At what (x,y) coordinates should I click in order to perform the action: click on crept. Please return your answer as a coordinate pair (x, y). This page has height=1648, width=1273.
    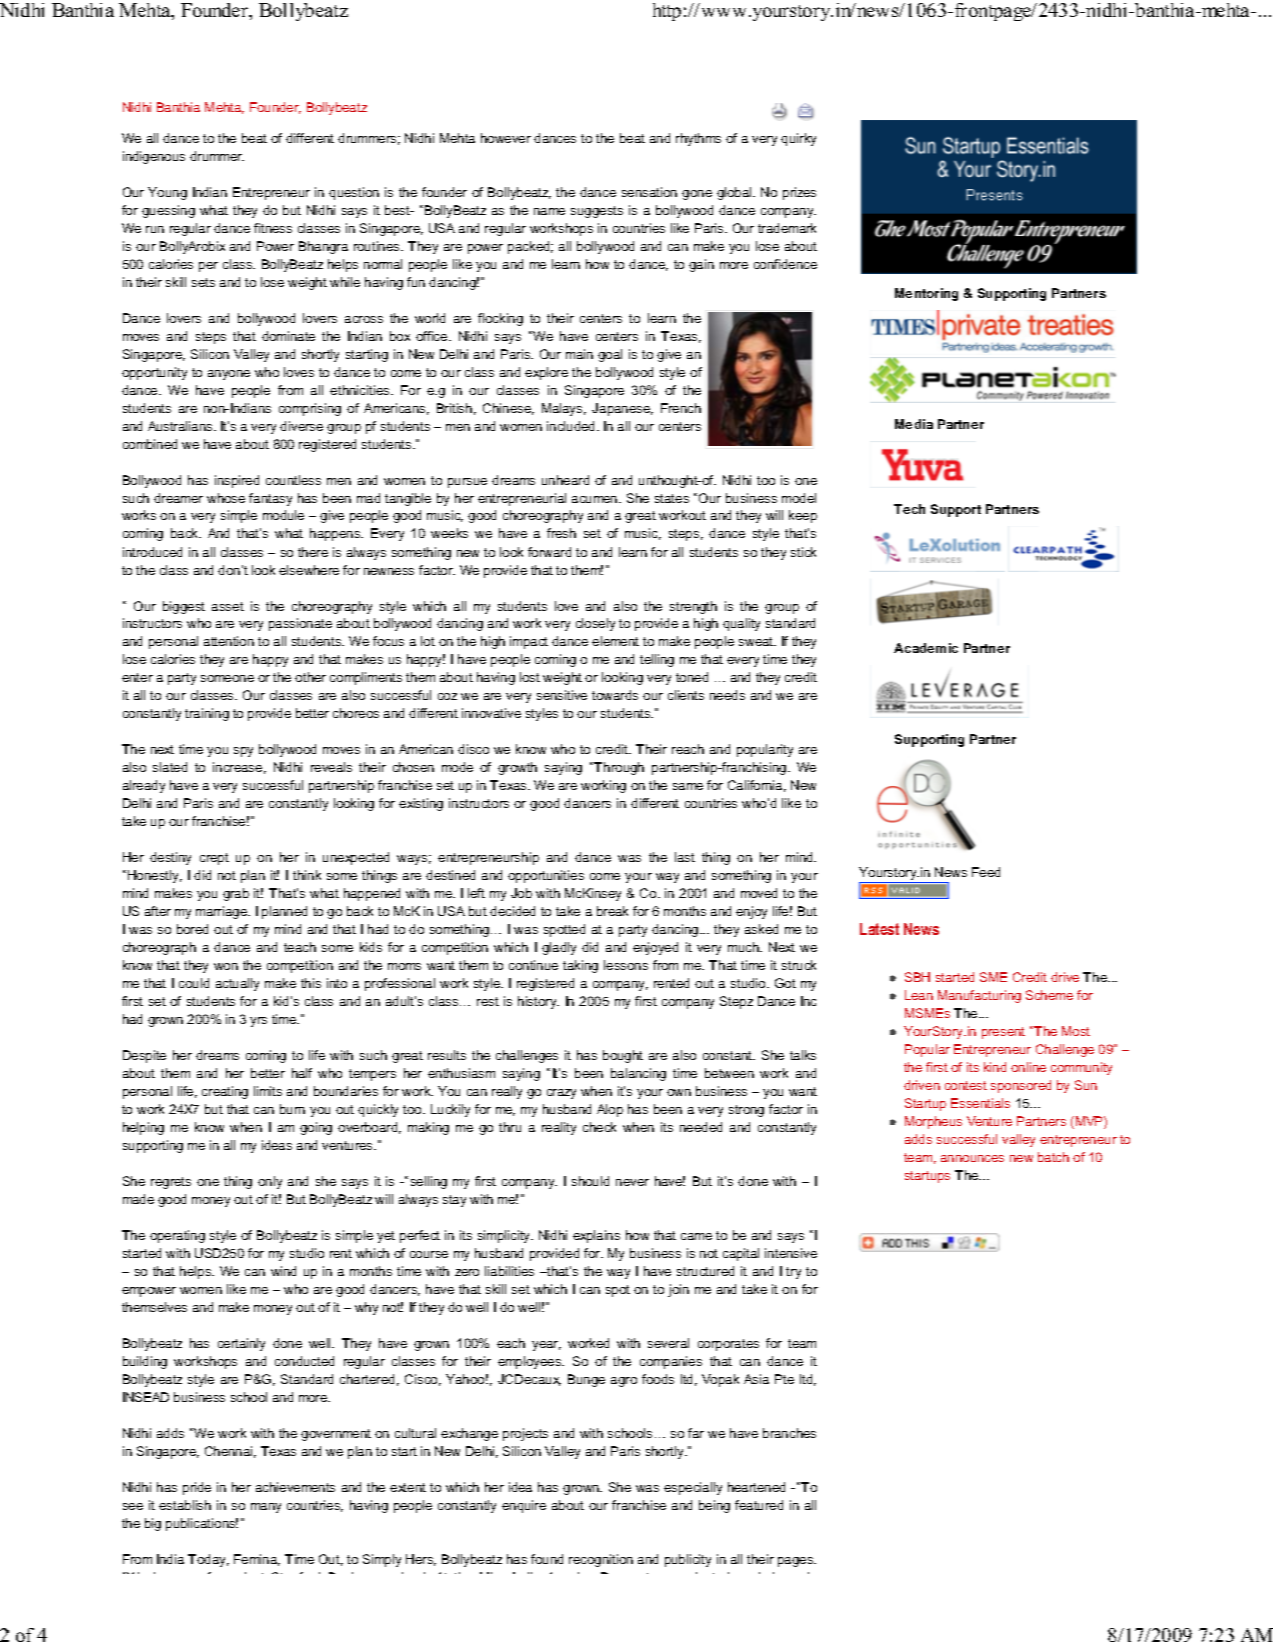
    Looking at the image, I should click on (214, 859).
